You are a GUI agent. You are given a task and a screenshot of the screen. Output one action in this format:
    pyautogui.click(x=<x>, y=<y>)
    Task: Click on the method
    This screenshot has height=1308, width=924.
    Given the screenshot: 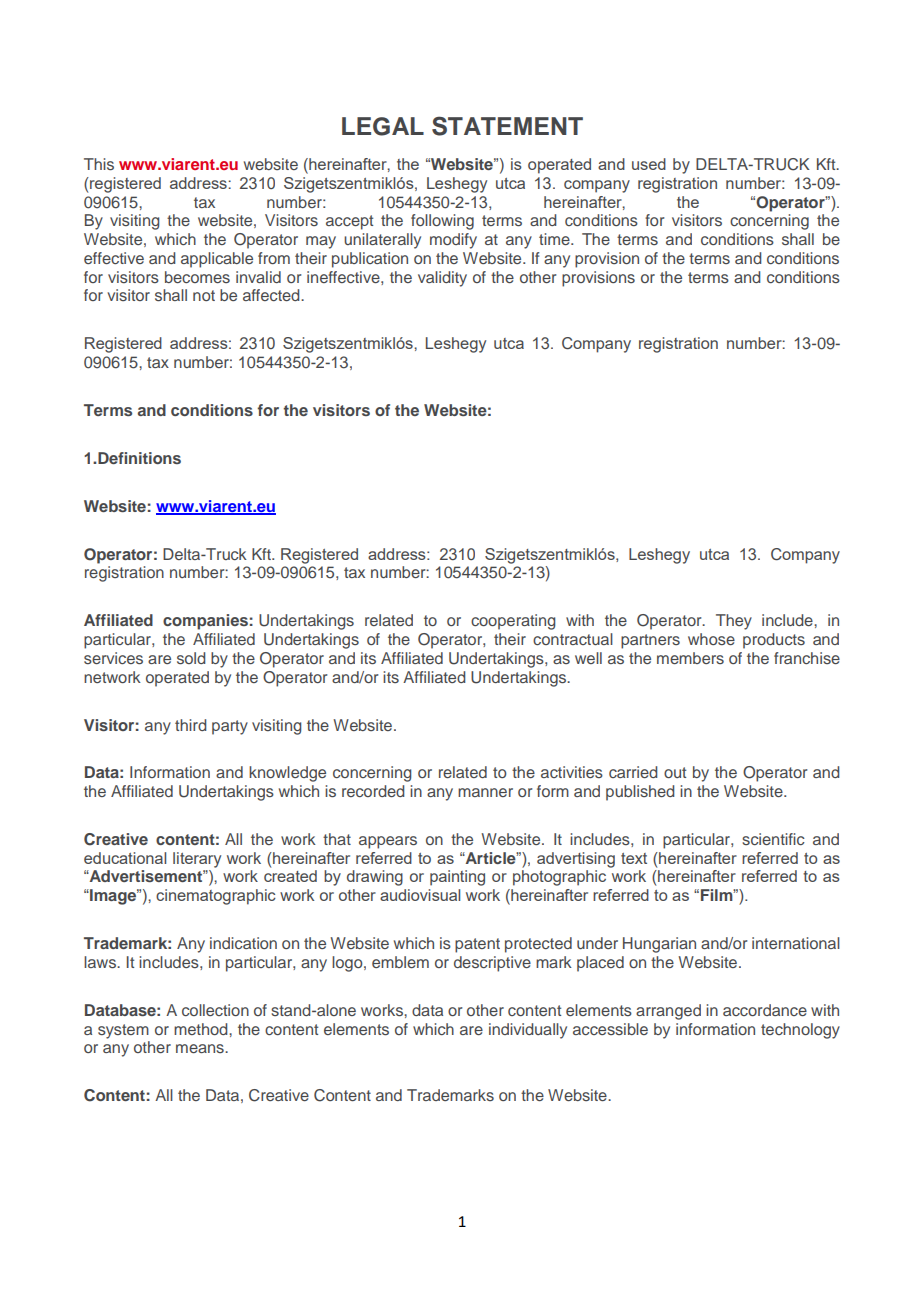 What is the action you would take?
    pyautogui.click(x=202, y=1029)
